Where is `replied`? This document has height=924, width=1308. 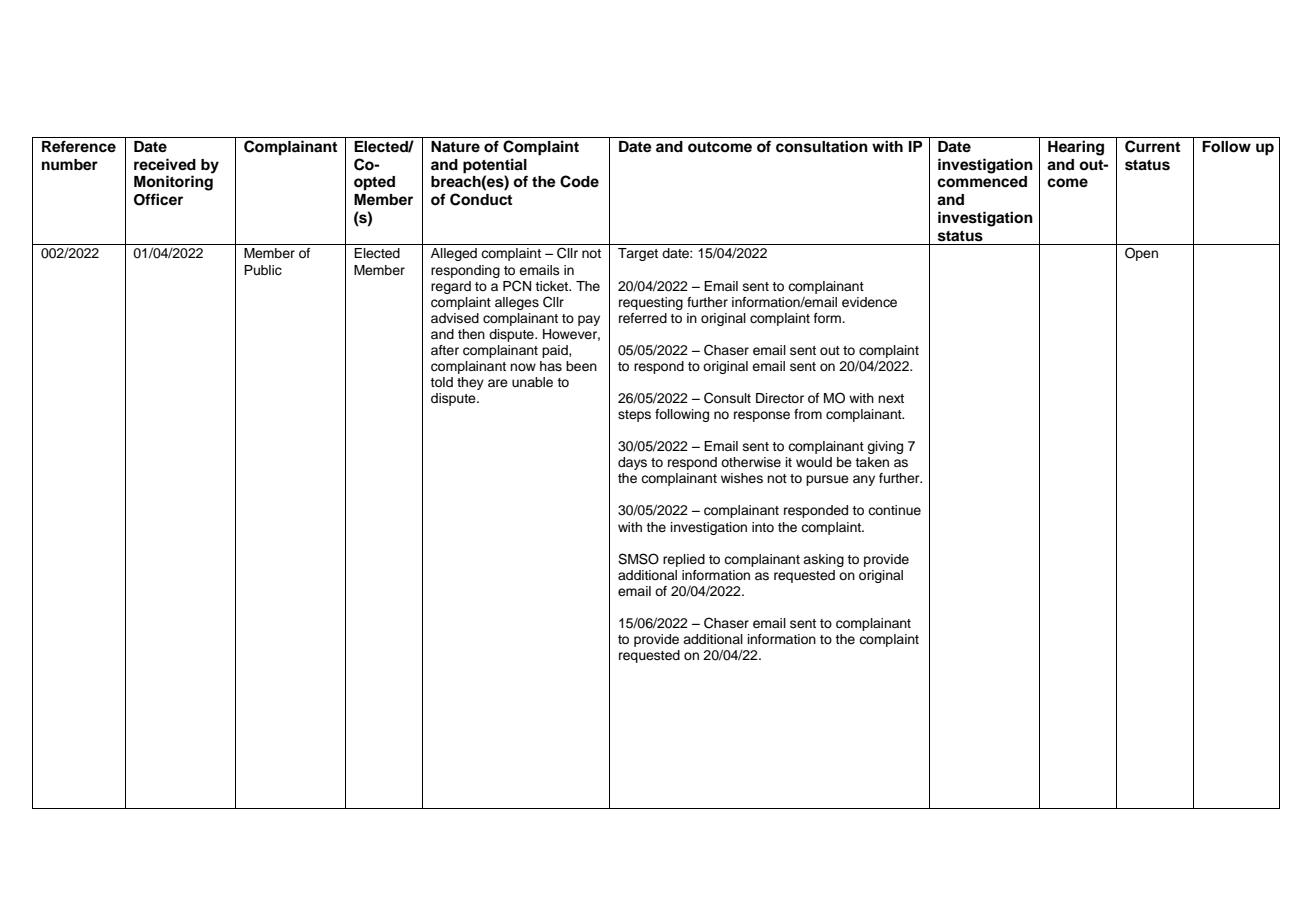
replied is located at coordinates (684, 560).
